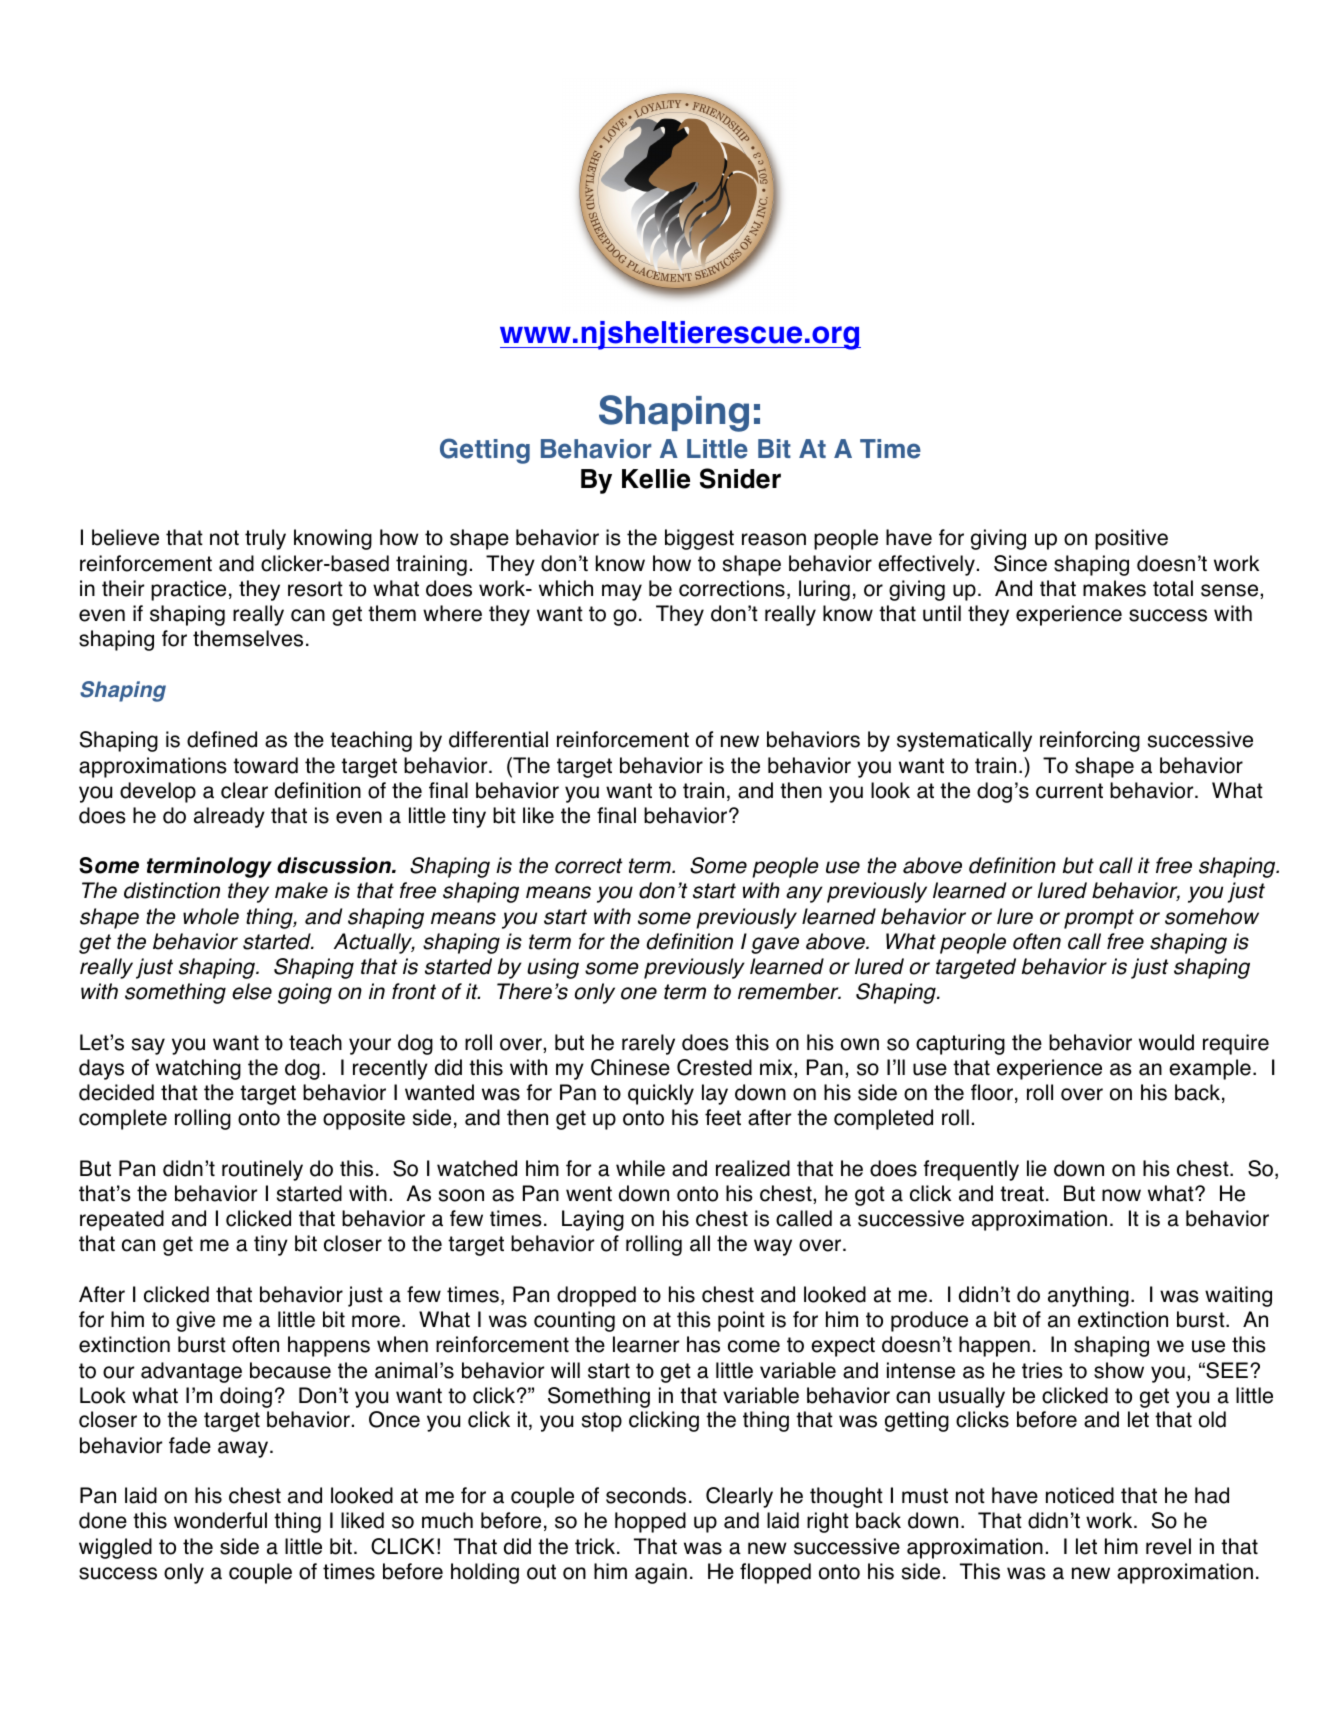  What do you see at coordinates (650, 1522) in the document?
I see `hopped` at bounding box center [650, 1522].
